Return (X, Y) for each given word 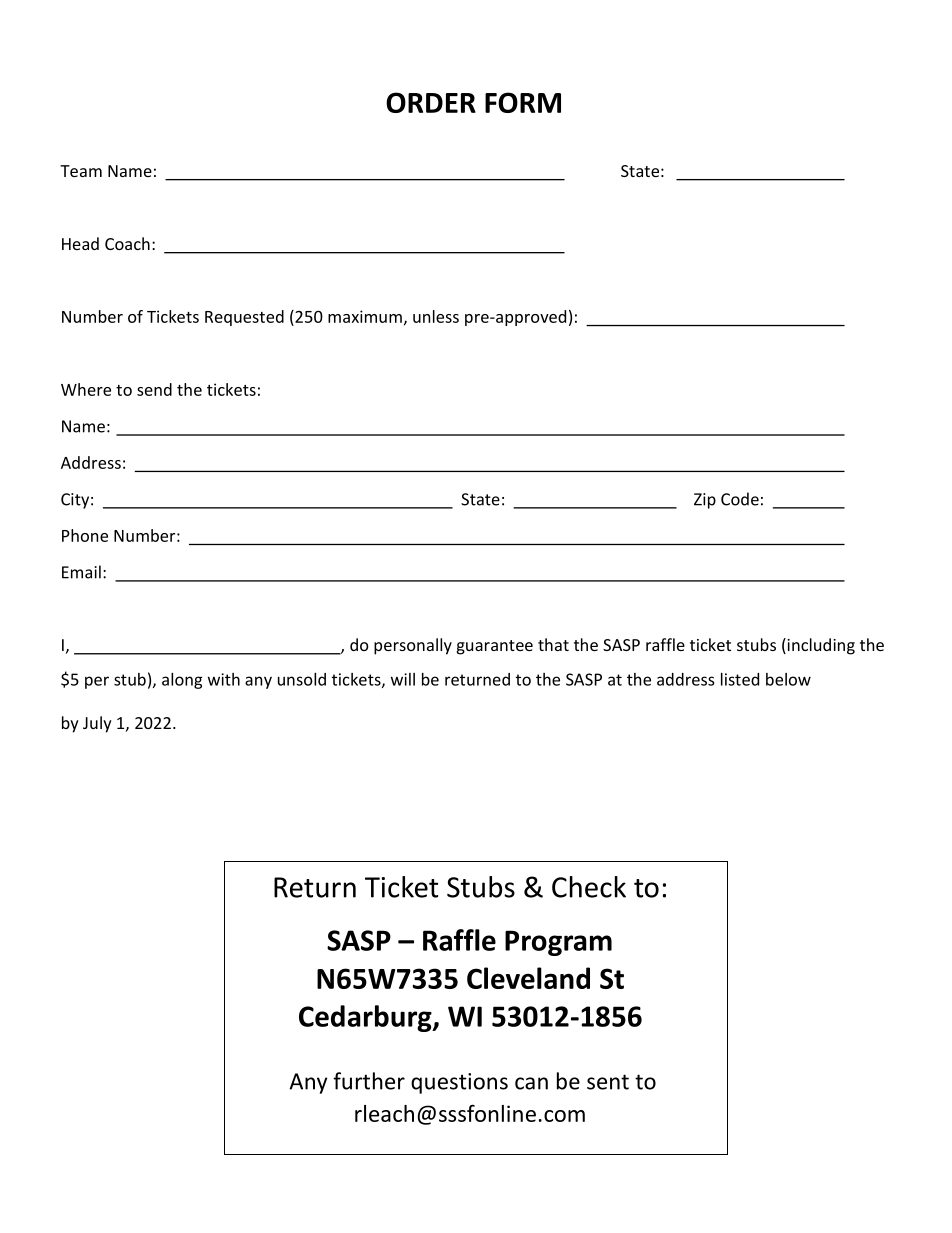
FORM (523, 102)
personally (413, 646)
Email (81, 572)
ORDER (431, 102)
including (820, 646)
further (369, 1081)
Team (81, 171)
